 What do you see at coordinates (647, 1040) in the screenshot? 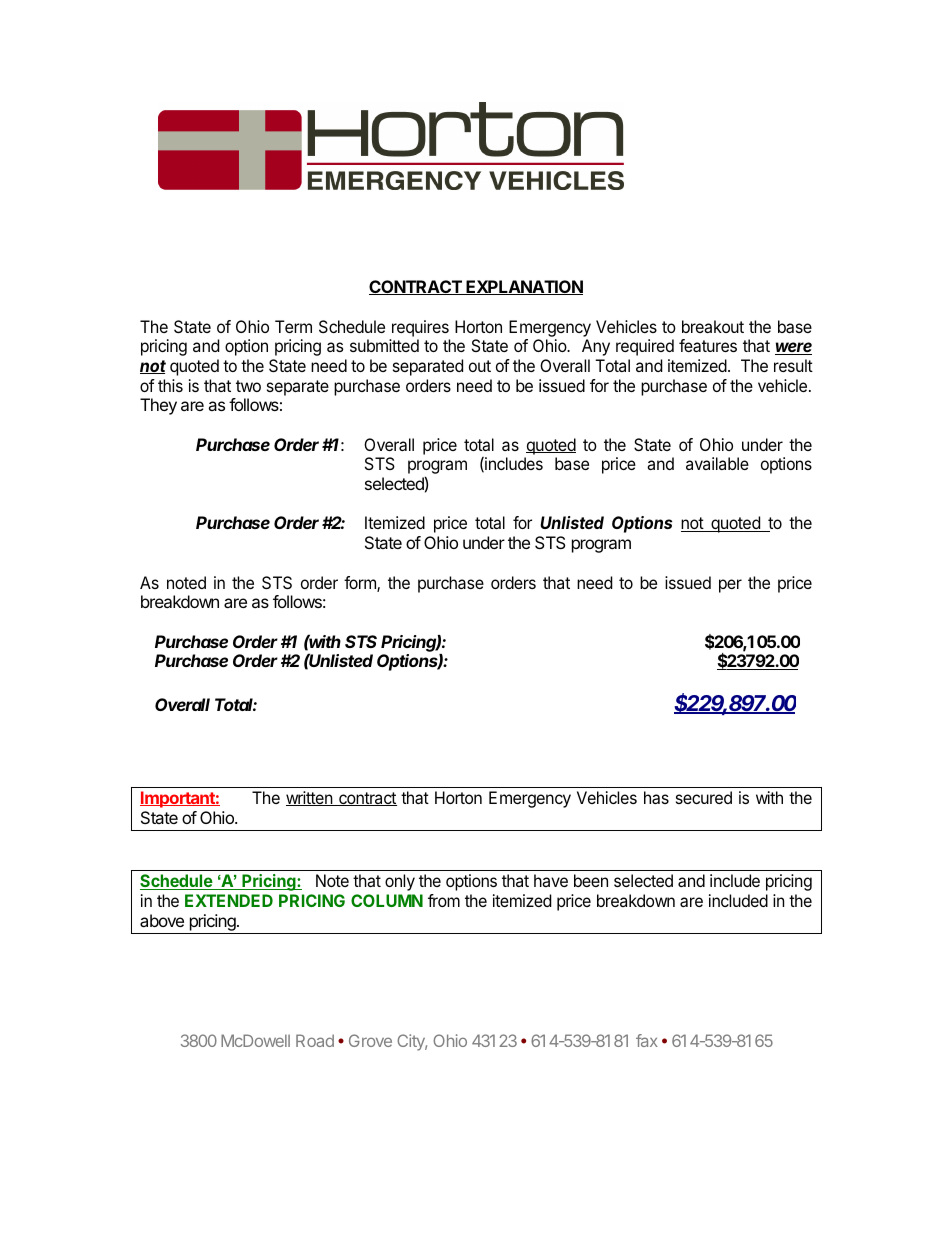
I see `fax` at bounding box center [647, 1040].
